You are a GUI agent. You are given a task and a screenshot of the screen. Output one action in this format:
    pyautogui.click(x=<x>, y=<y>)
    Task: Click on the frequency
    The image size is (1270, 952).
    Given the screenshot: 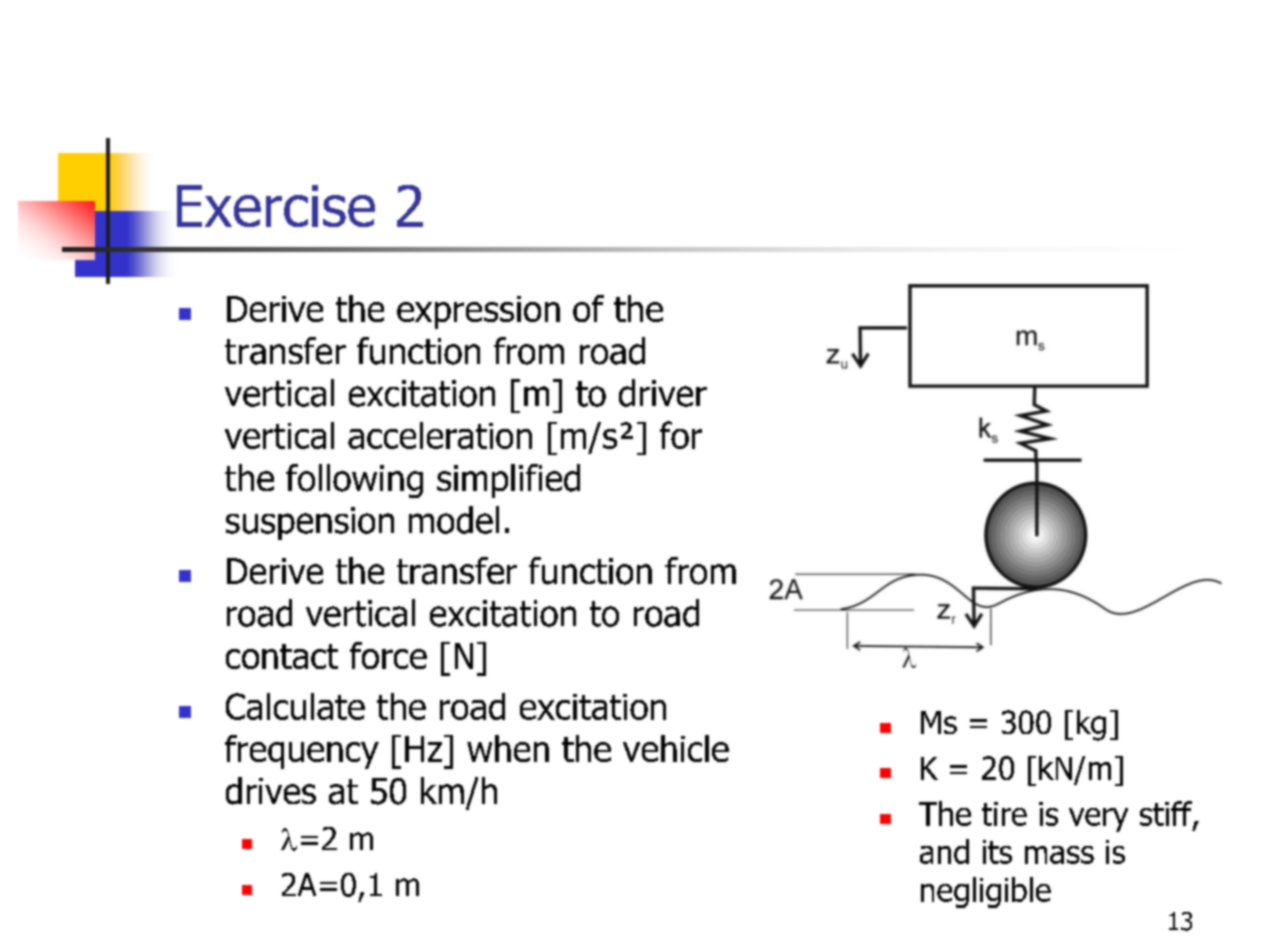 What is the action you would take?
    pyautogui.click(x=302, y=752)
